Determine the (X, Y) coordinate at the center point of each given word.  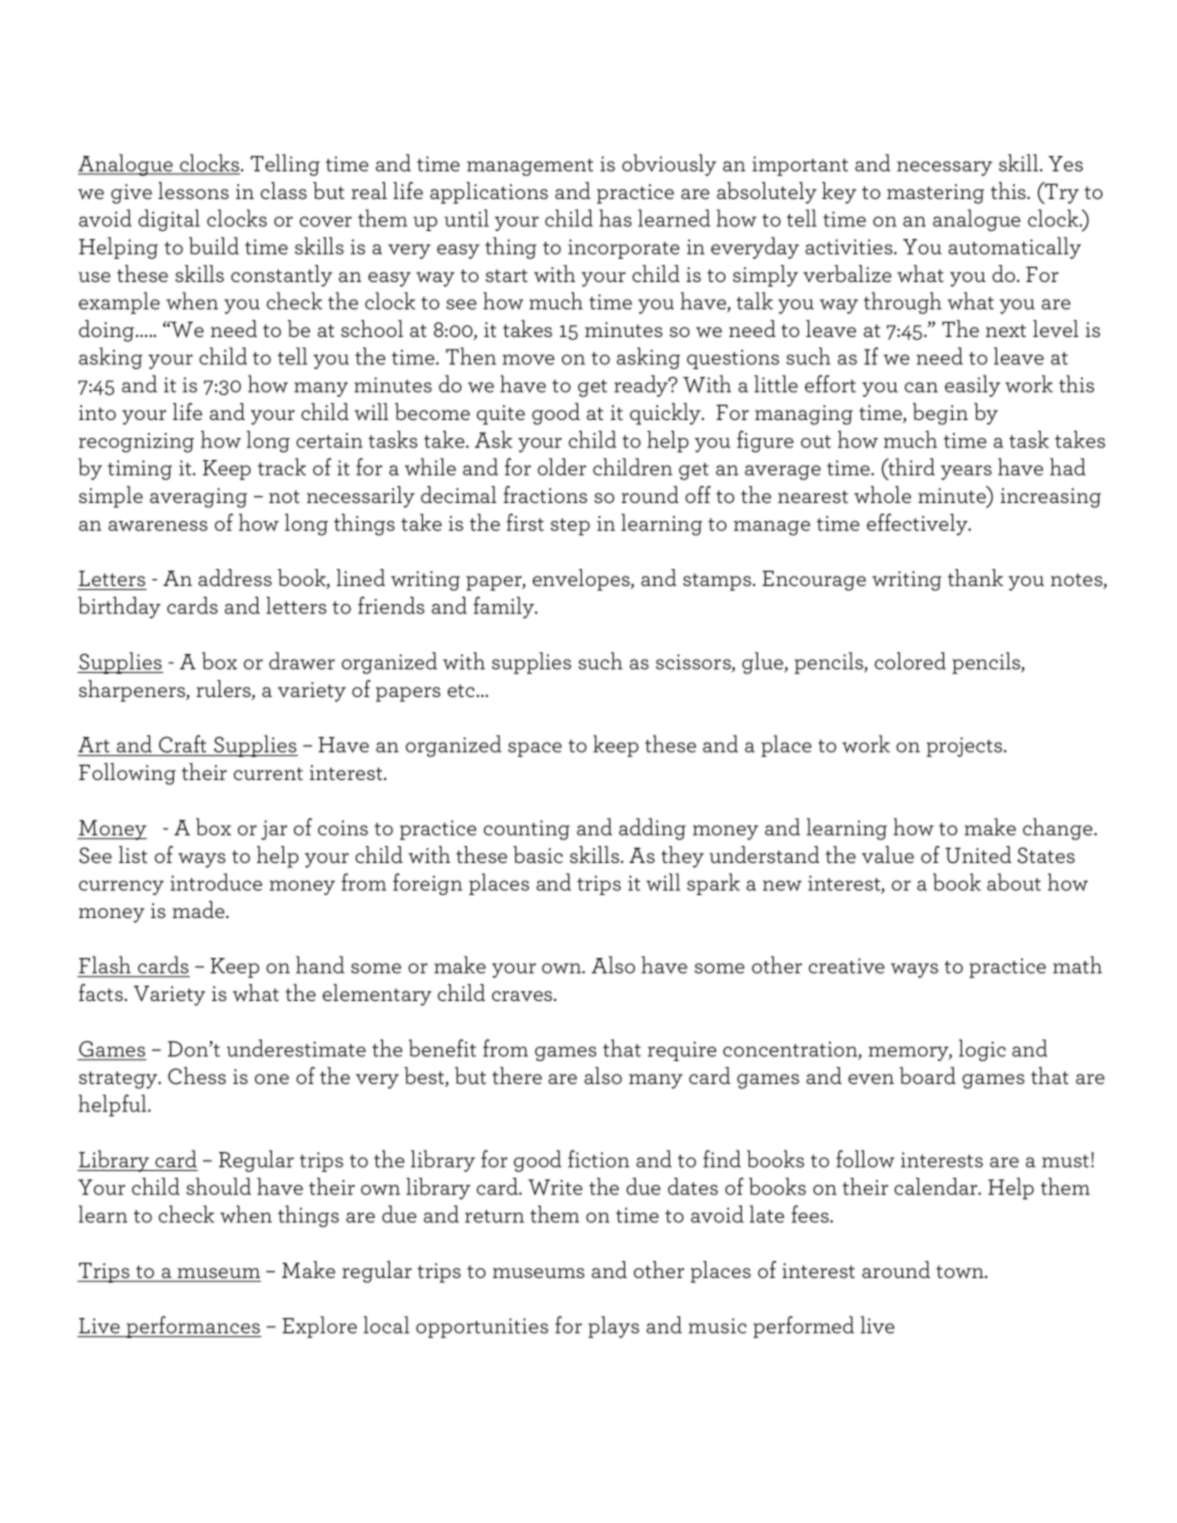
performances (193, 1327)
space (535, 749)
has (615, 218)
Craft (182, 744)
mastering (935, 194)
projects (966, 747)
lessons (193, 190)
